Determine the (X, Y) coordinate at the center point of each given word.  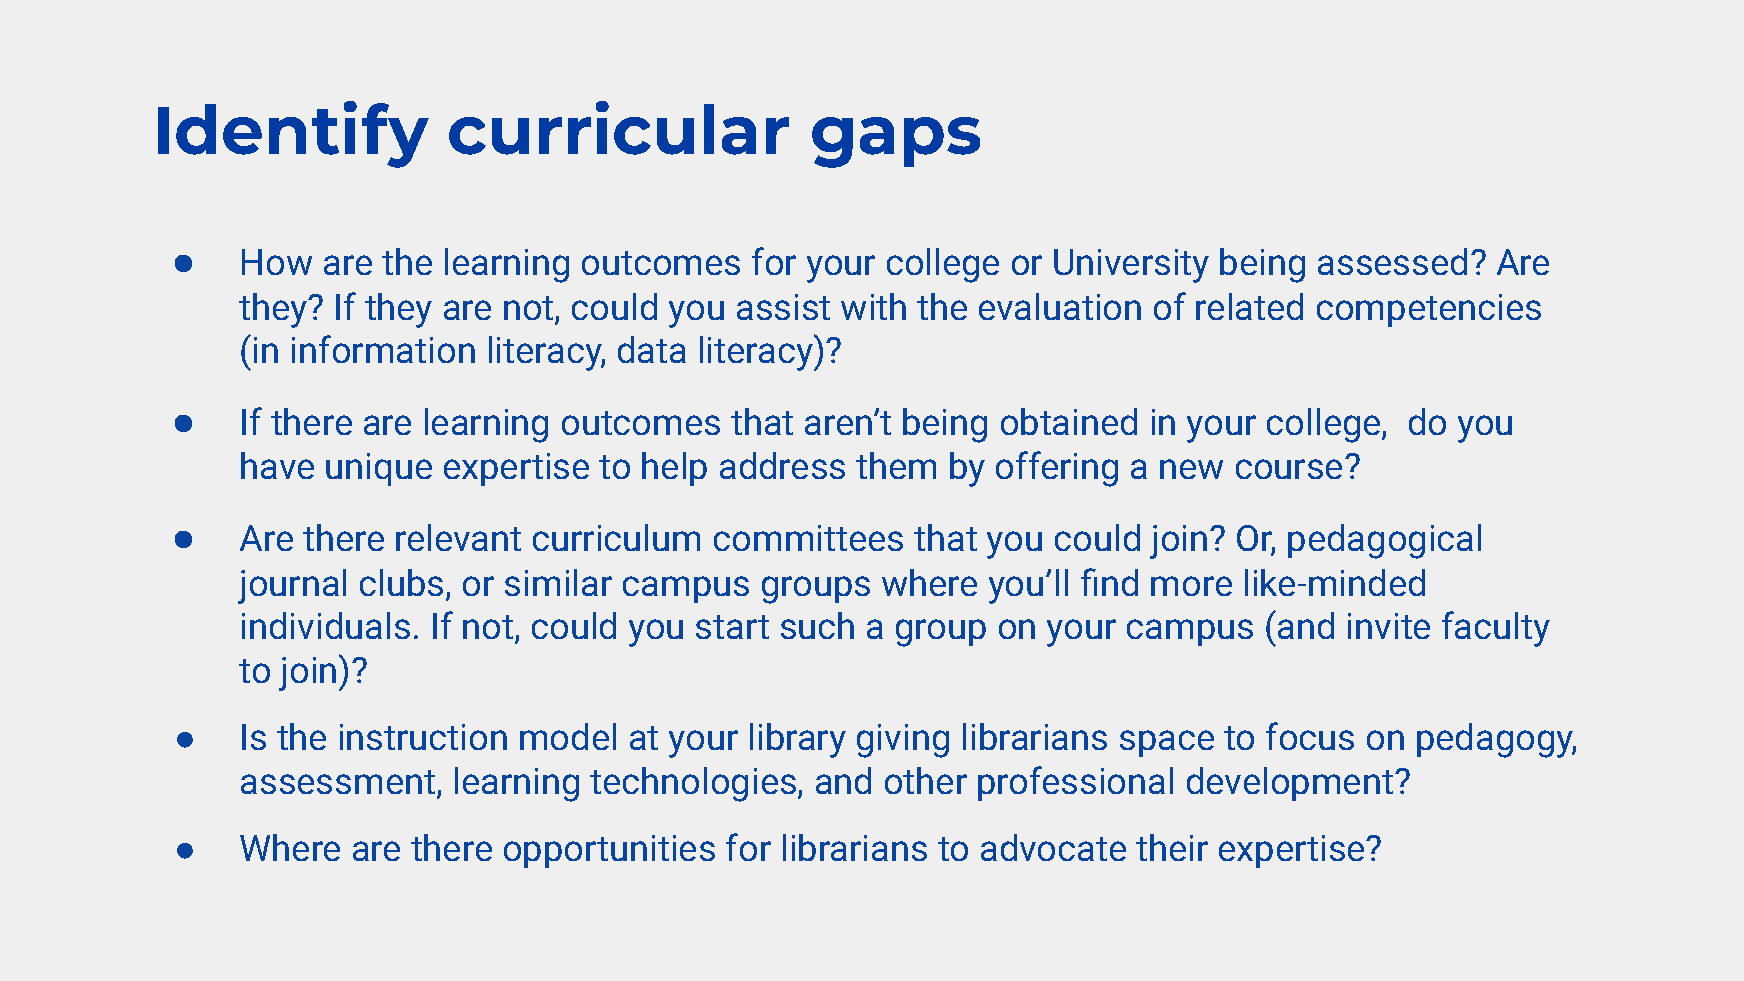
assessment (339, 783)
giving (903, 741)
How (277, 262)
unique (379, 469)
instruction (423, 737)
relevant (458, 537)
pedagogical (1384, 541)
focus (1310, 736)
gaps (896, 142)
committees (808, 538)
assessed (1392, 261)
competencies (1429, 310)
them (896, 465)
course (1289, 469)
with (873, 306)
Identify (293, 134)
